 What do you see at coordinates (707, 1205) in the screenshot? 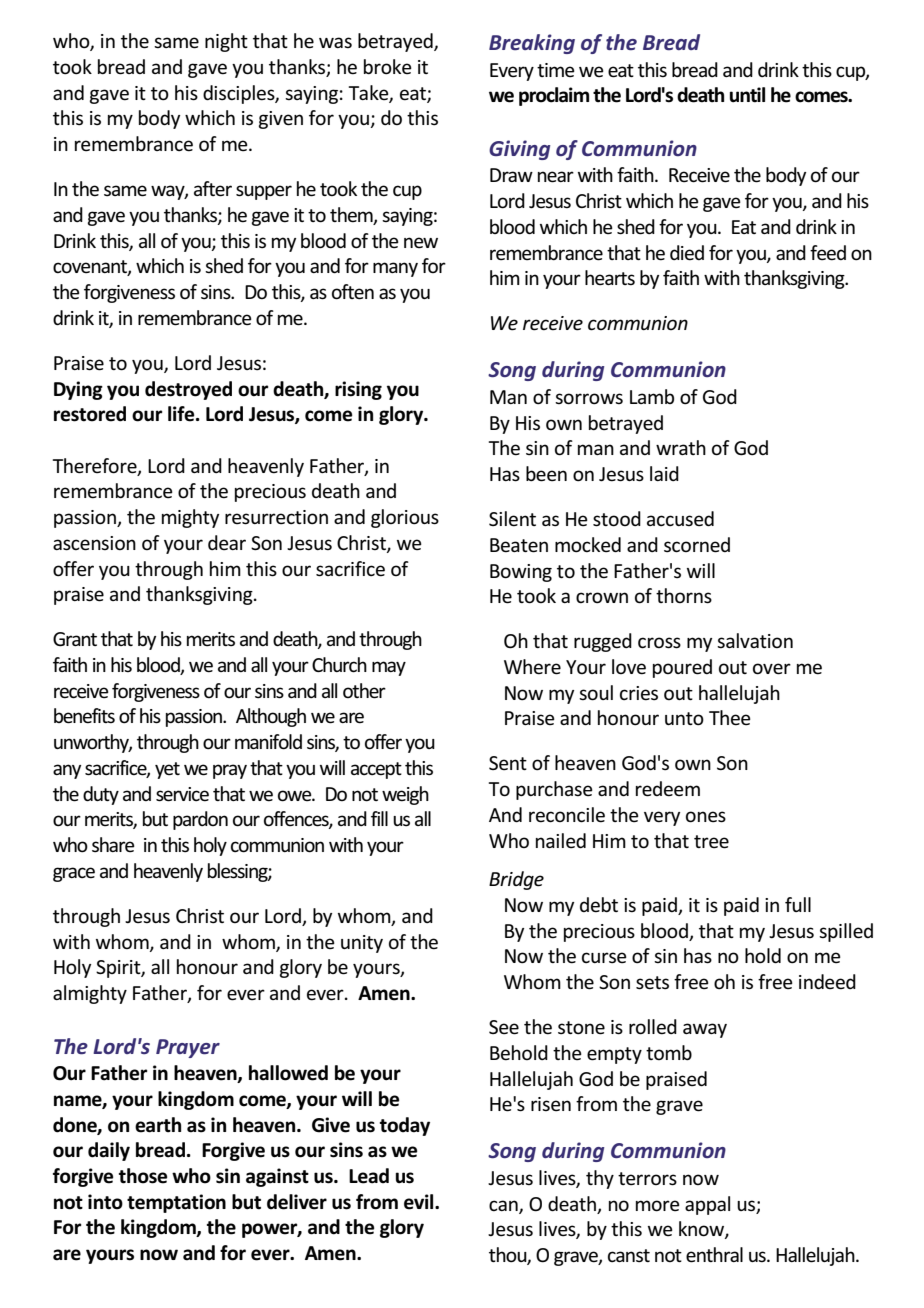
I see `appal` at bounding box center [707, 1205].
